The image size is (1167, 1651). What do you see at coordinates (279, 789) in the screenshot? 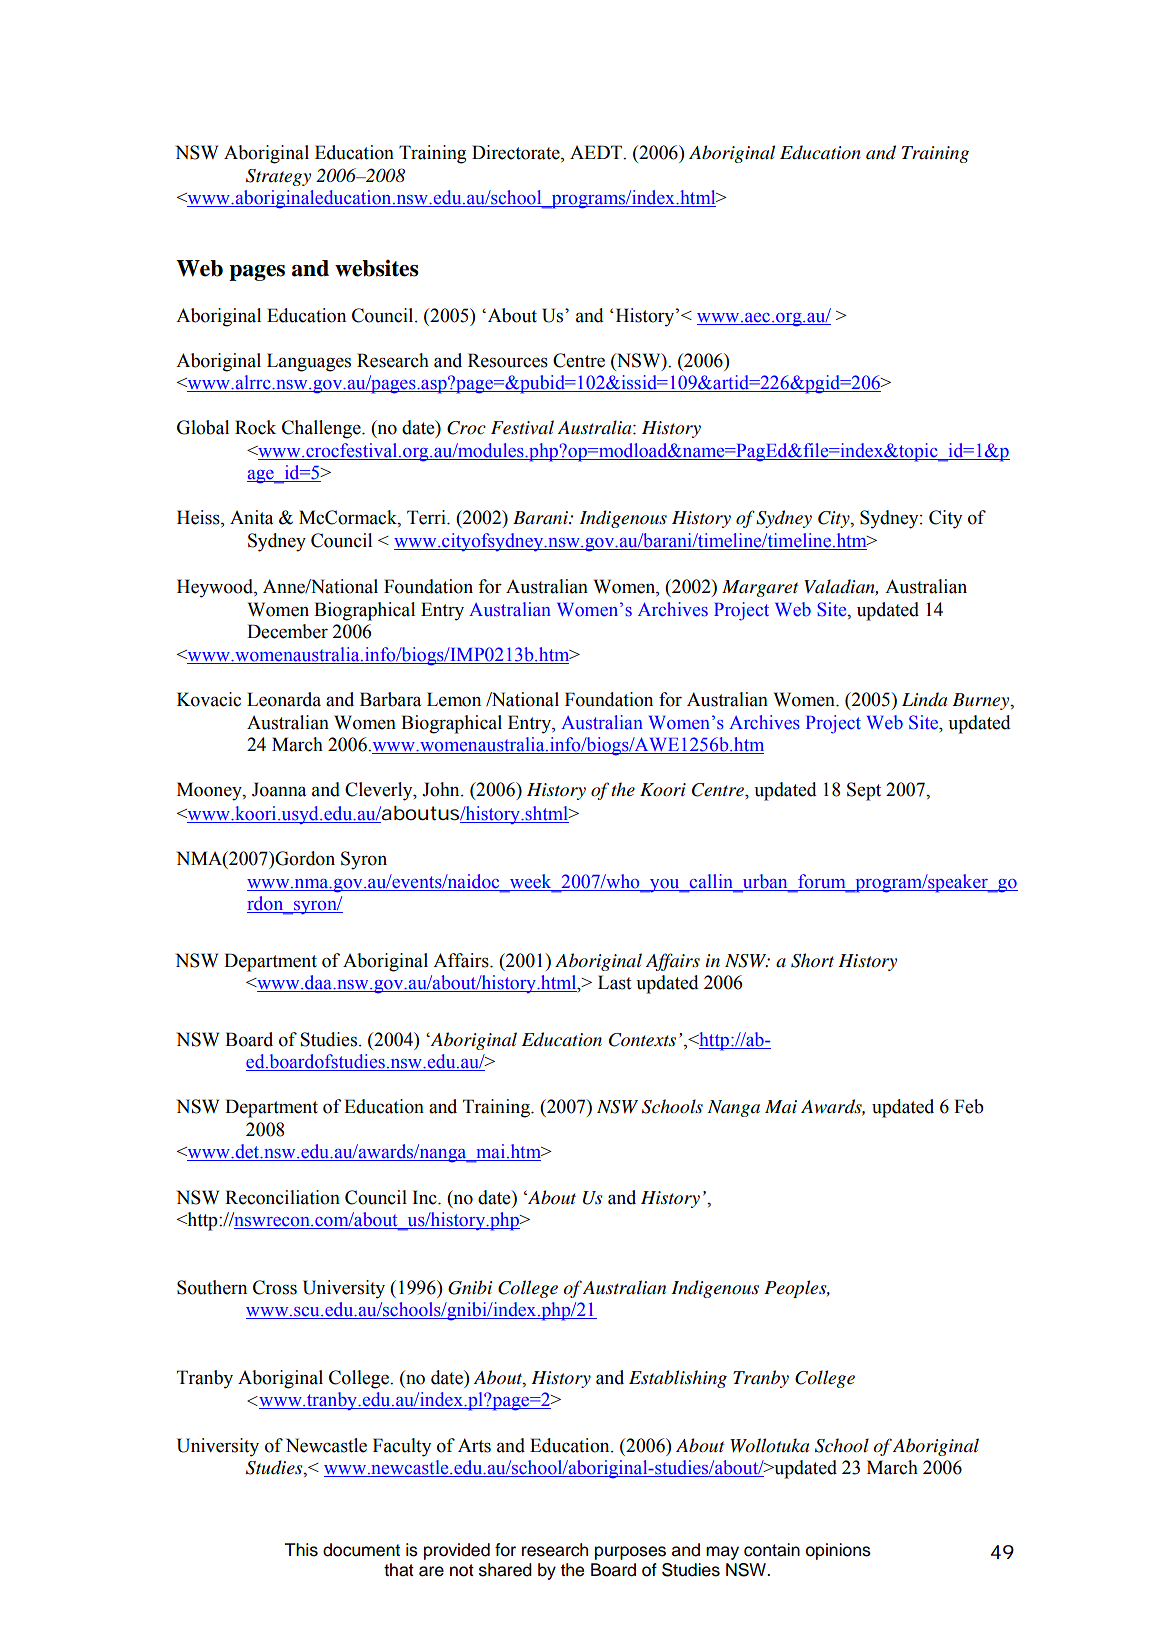
I see `Joanna` at bounding box center [279, 789].
